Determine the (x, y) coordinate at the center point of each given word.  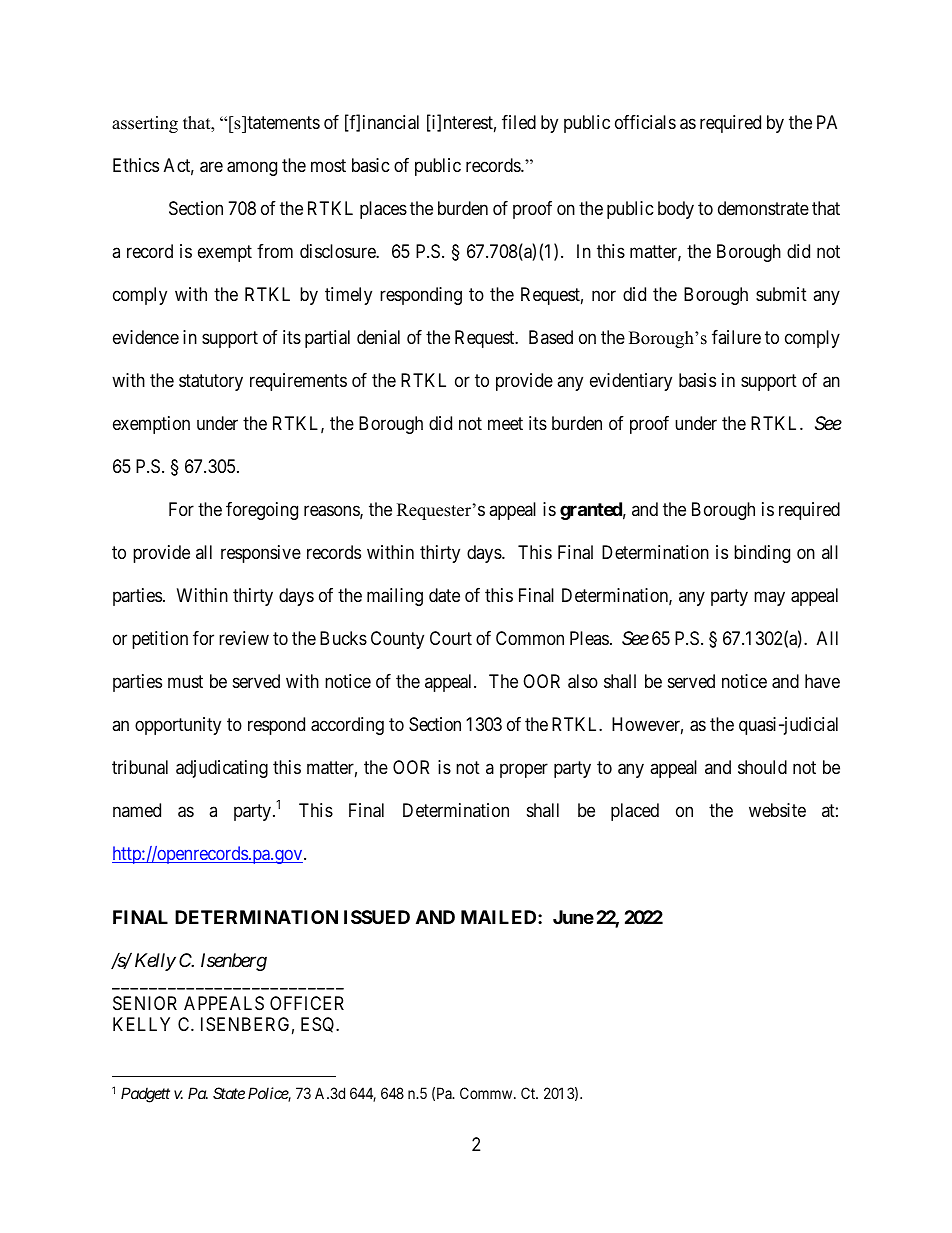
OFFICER (307, 1003)
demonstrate (763, 208)
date (444, 595)
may (769, 598)
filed (519, 122)
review (244, 638)
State (229, 1093)
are (211, 167)
